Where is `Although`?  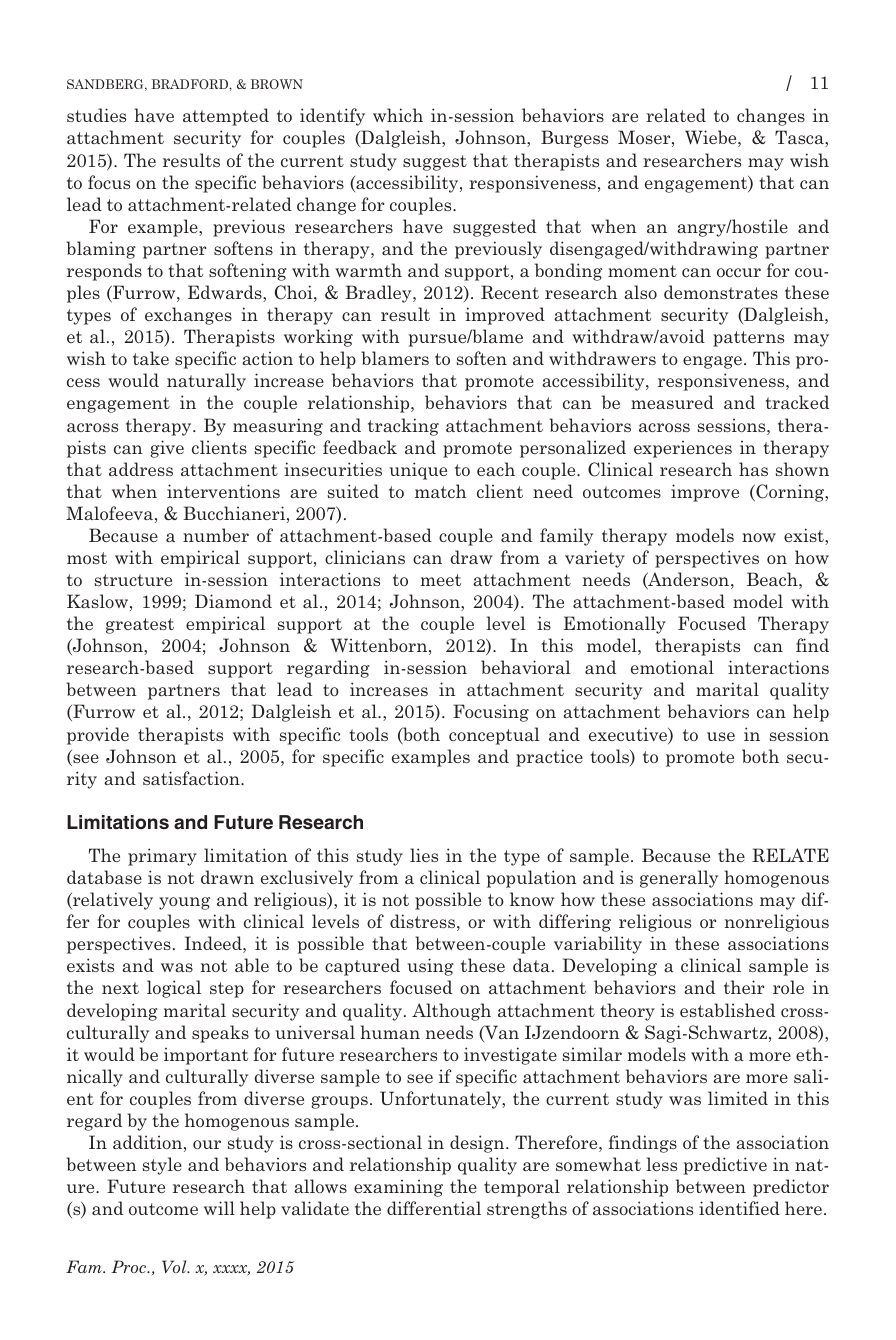
Although is located at coordinates (451, 1012).
